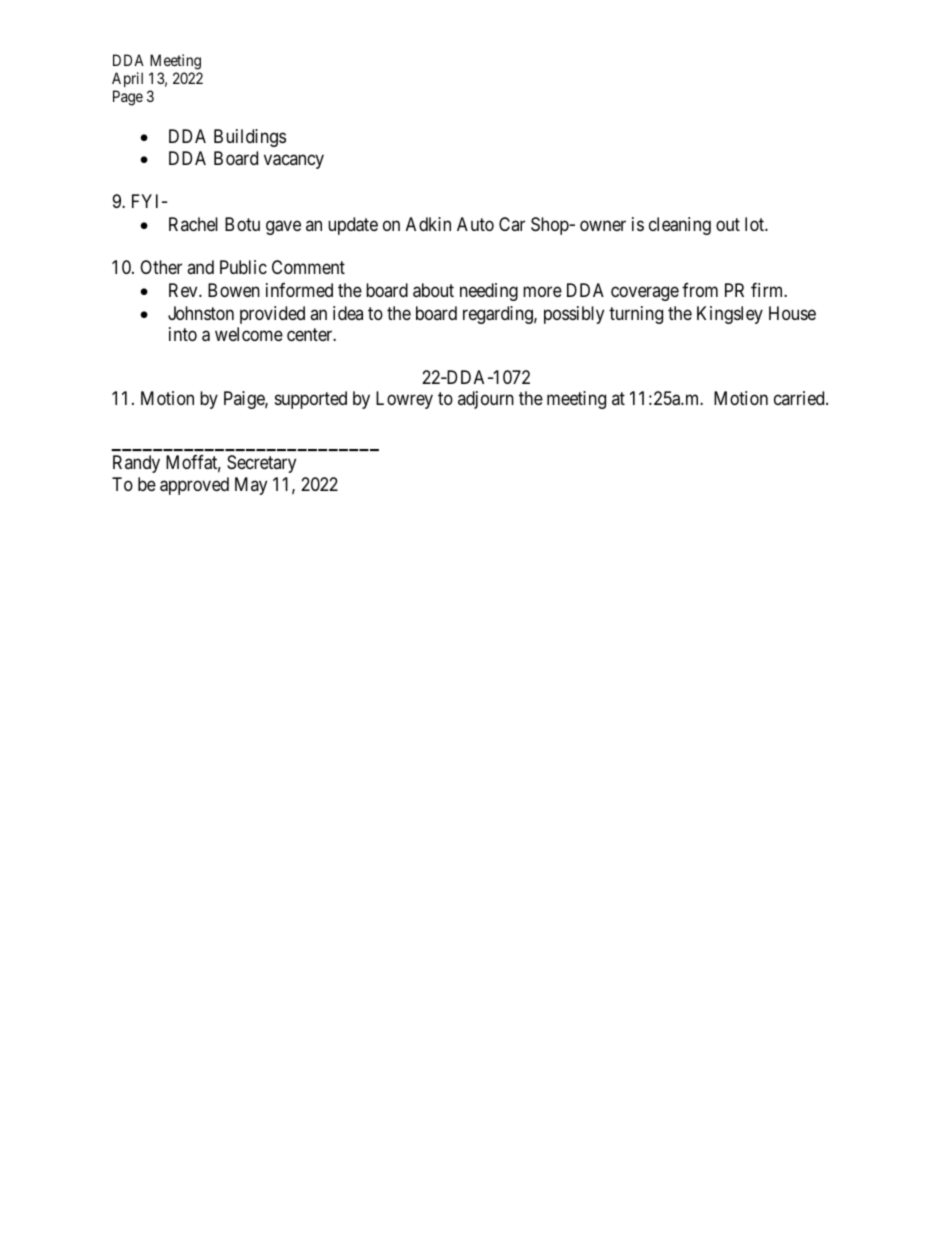  Describe the element at coordinates (250, 138) in the document. I see `Buildings` at that location.
